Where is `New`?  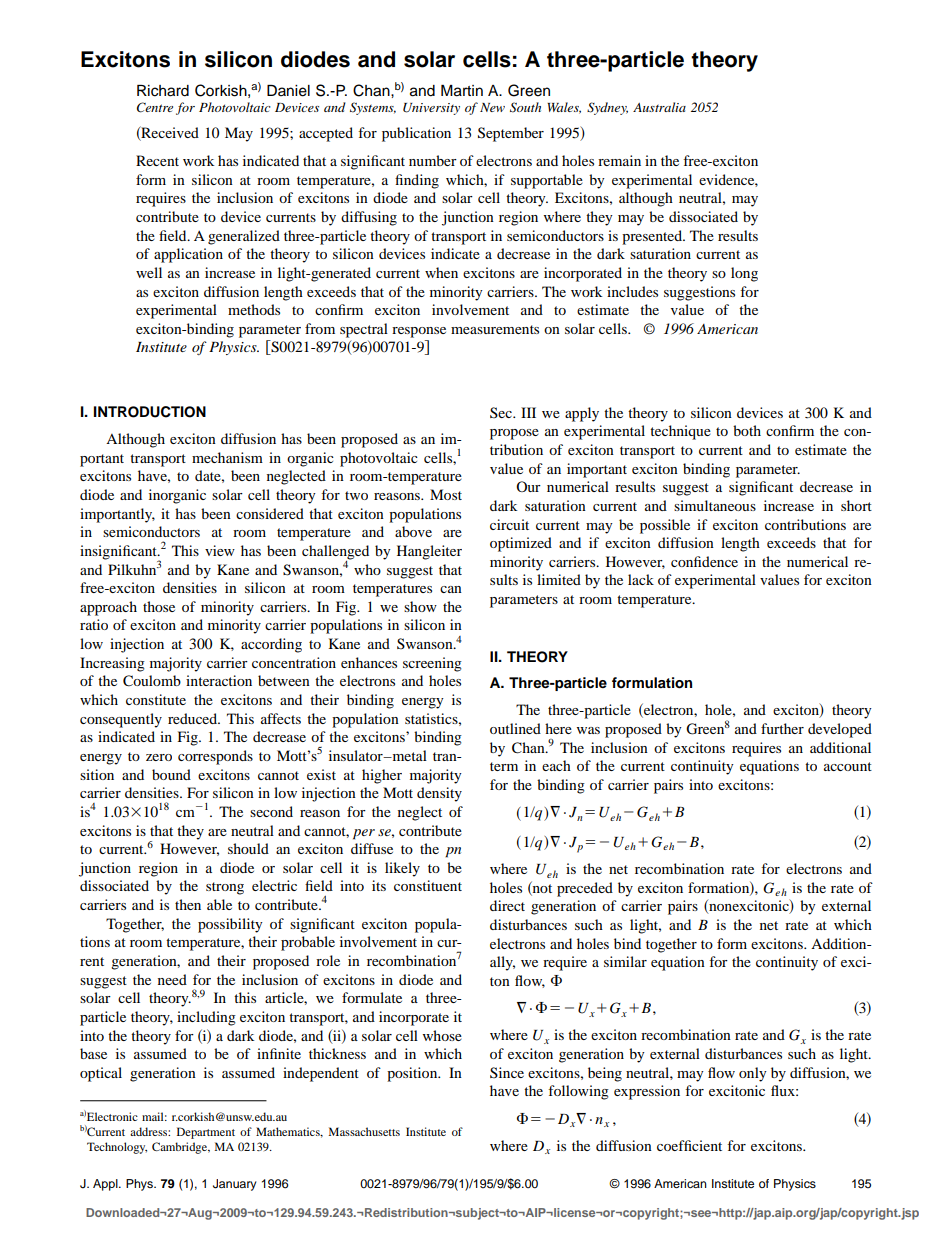 New is located at coordinates (492, 107).
